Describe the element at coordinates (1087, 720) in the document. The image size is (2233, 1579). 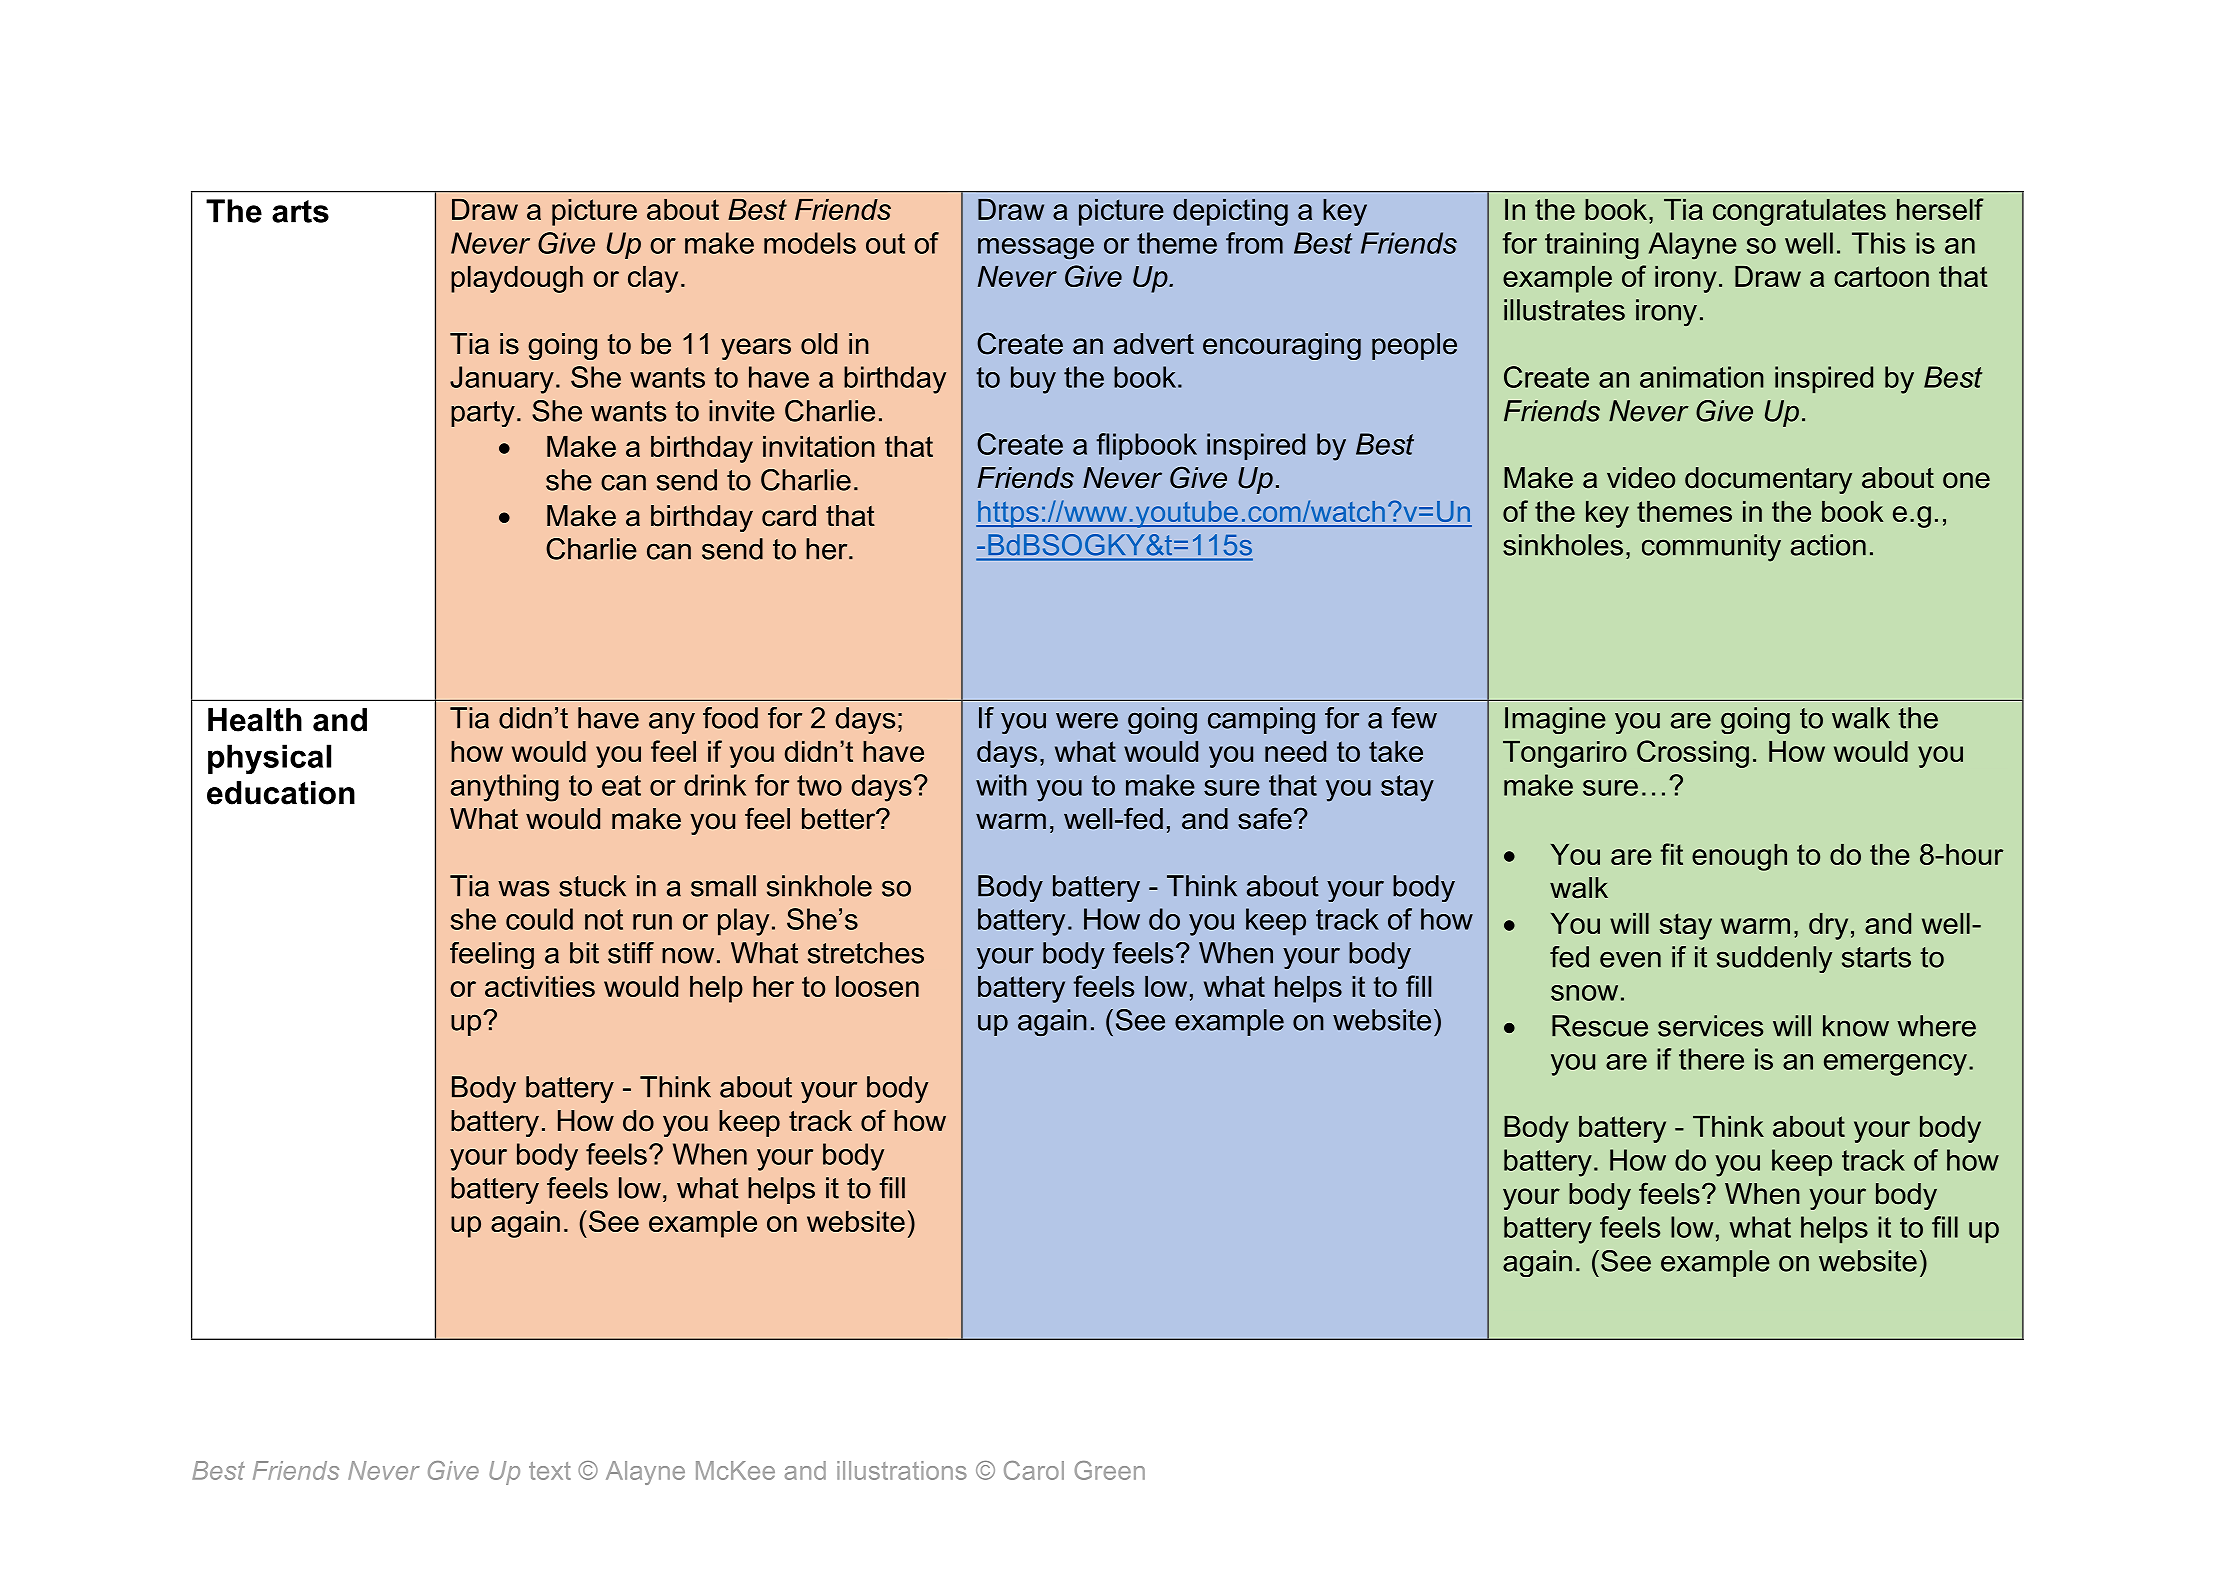
I see `were` at that location.
